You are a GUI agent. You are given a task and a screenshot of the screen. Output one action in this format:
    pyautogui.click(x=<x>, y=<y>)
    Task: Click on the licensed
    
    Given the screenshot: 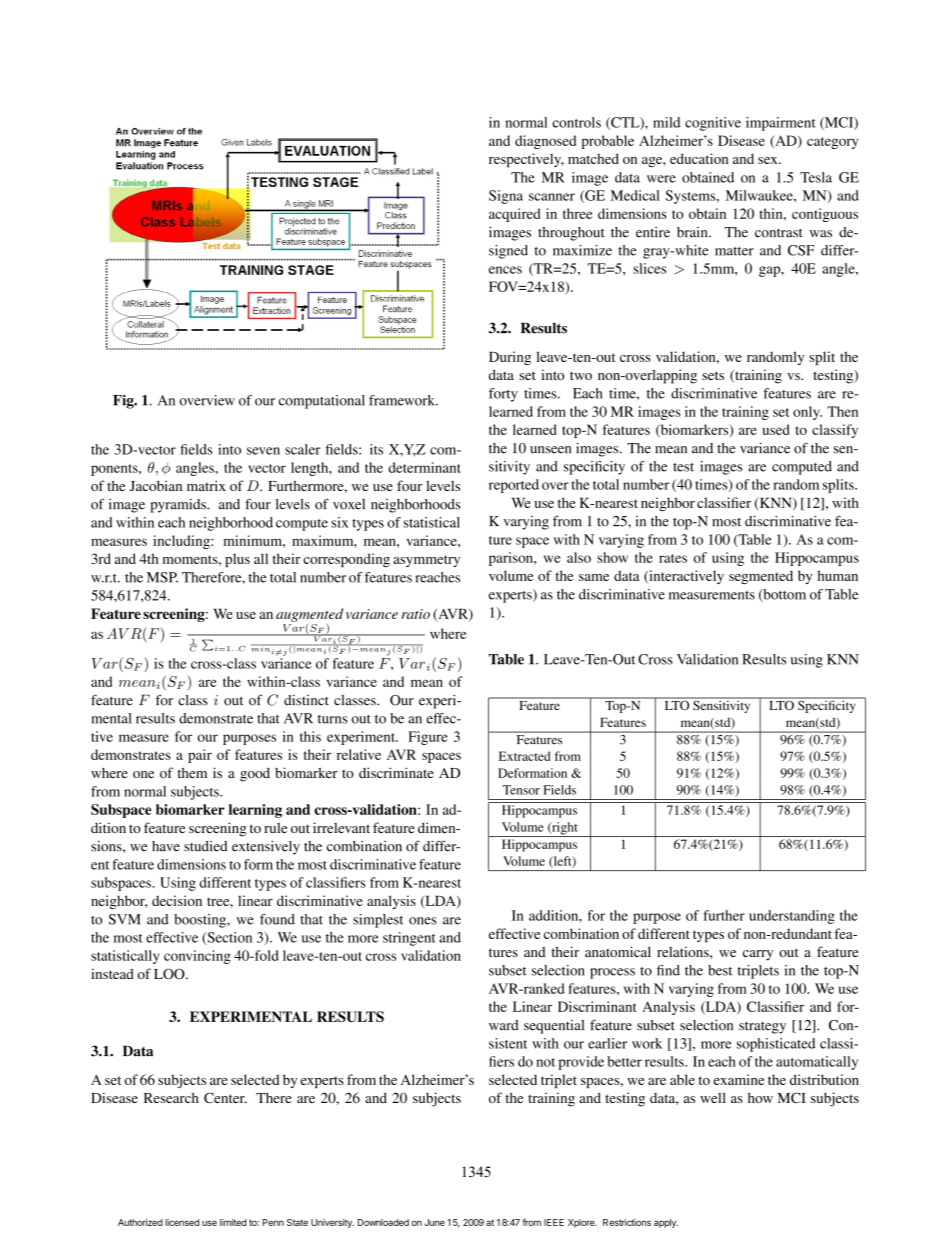 What is the action you would take?
    pyautogui.click(x=182, y=1222)
